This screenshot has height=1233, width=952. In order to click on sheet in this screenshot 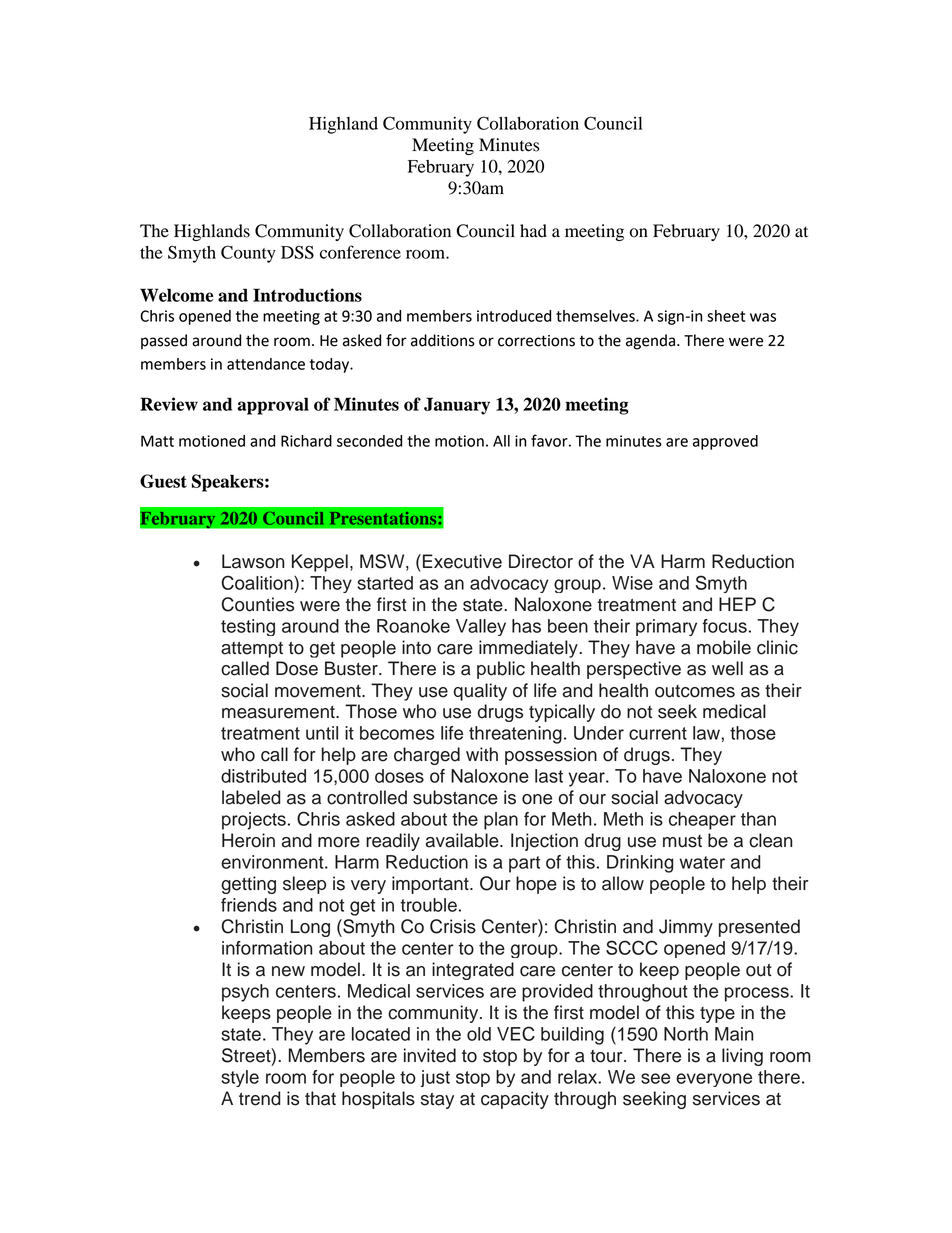, I will do `click(726, 316)`.
